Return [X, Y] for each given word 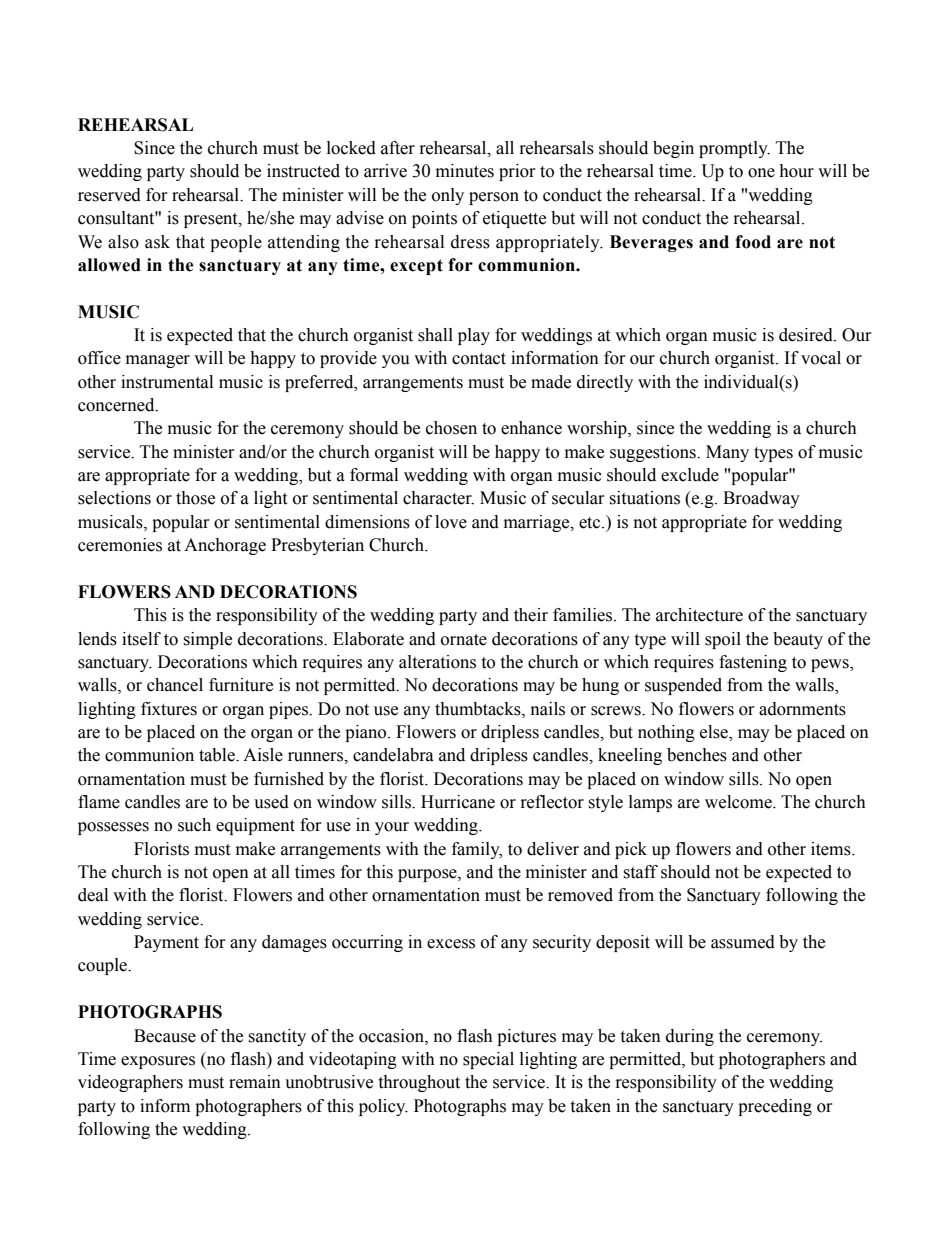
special [488, 1060]
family [477, 850]
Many [727, 453]
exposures [158, 1062]
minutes [465, 171]
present [212, 220]
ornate [464, 640]
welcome [739, 802]
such [194, 825]
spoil [723, 640]
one [761, 173]
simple [207, 640]
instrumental [167, 382]
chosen [451, 428]
